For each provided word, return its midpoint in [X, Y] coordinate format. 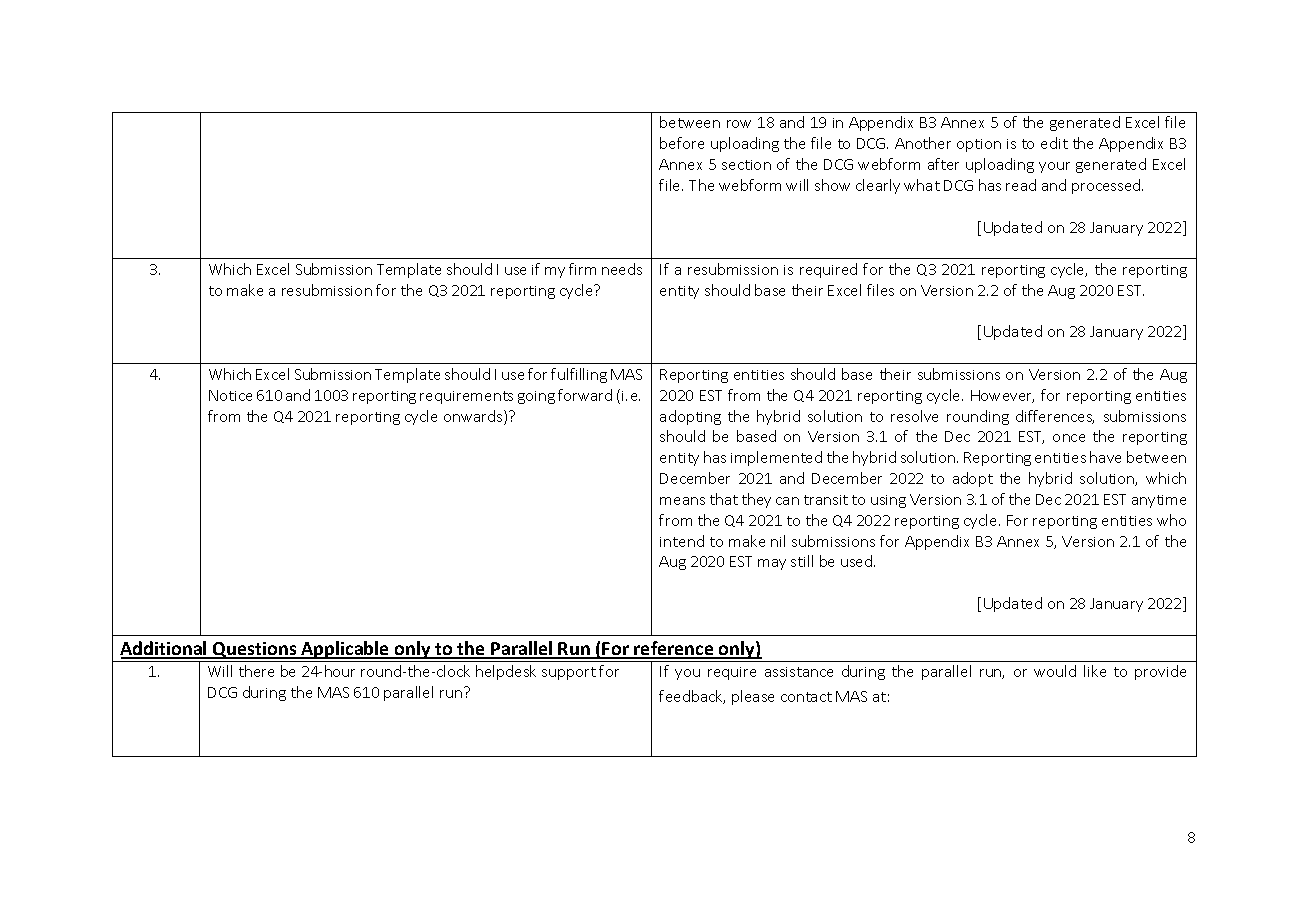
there [256, 671]
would [1055, 671]
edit [1054, 143]
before [682, 143]
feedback [692, 697]
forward [585, 395]
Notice [230, 395]
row [739, 124]
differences [1055, 417]
